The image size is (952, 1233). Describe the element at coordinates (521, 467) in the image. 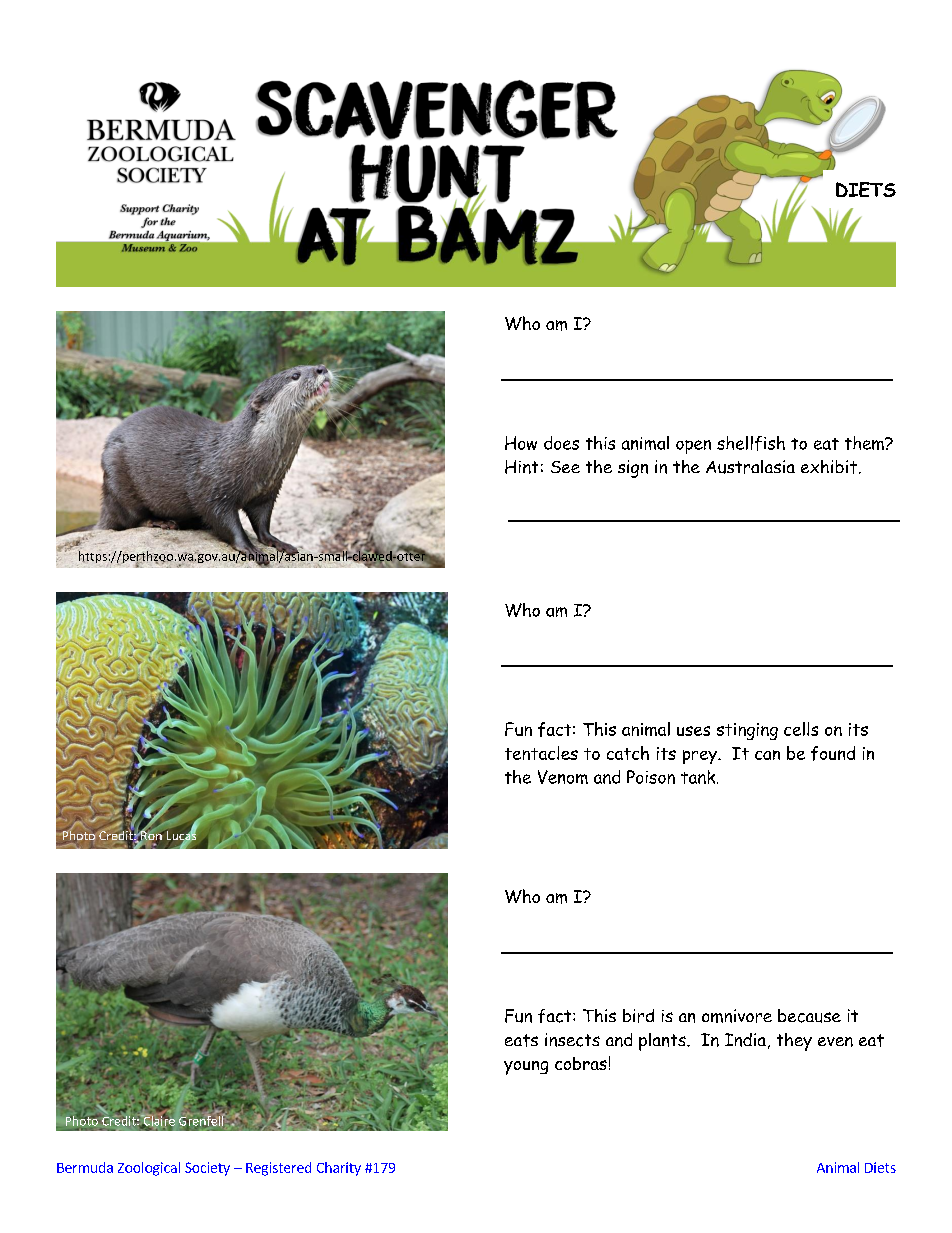

I see `Hint` at that location.
